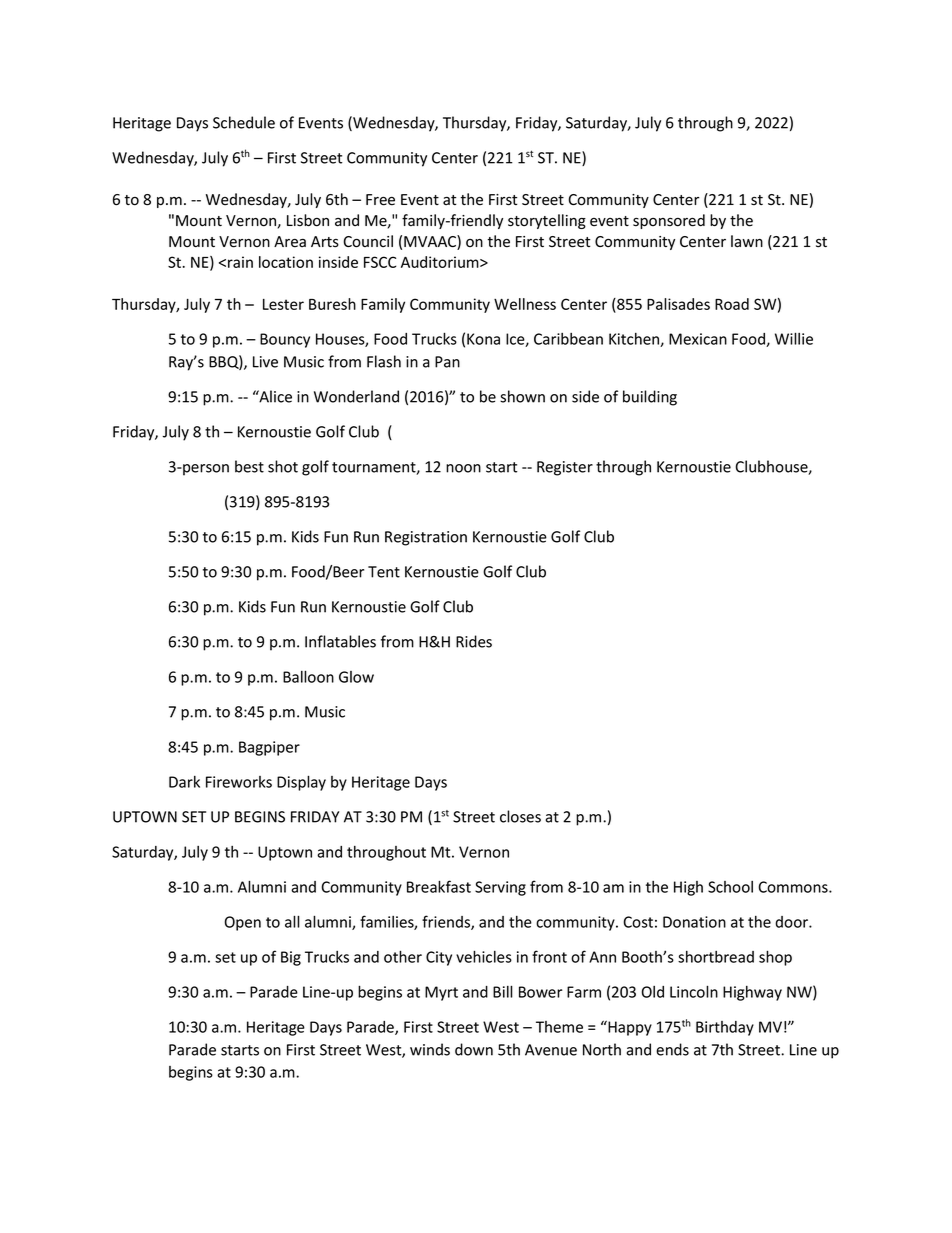 Image resolution: width=952 pixels, height=1233 pixels. I want to click on Kona, so click(483, 339).
